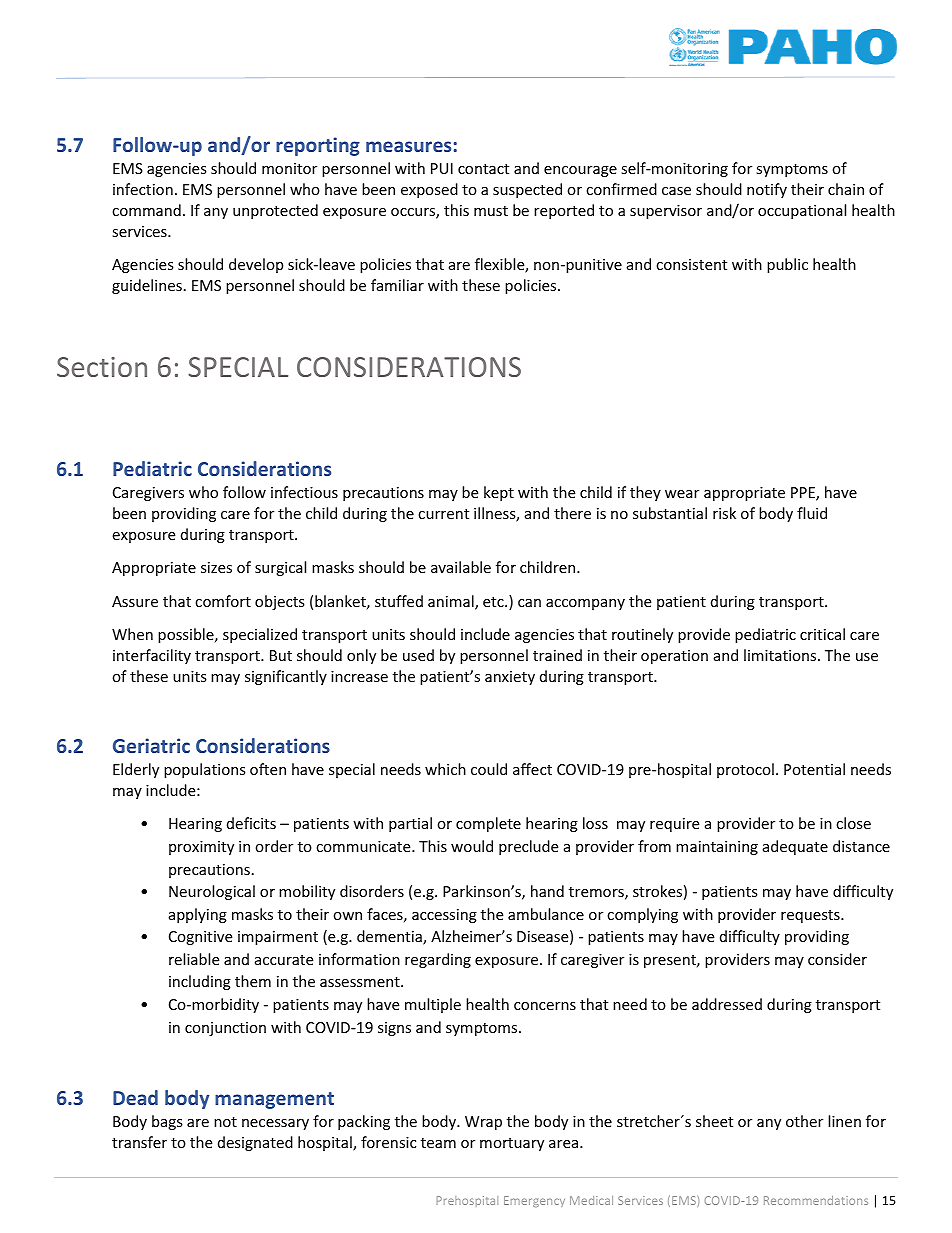  Describe the element at coordinates (795, 847) in the image. I see `adequate` at that location.
